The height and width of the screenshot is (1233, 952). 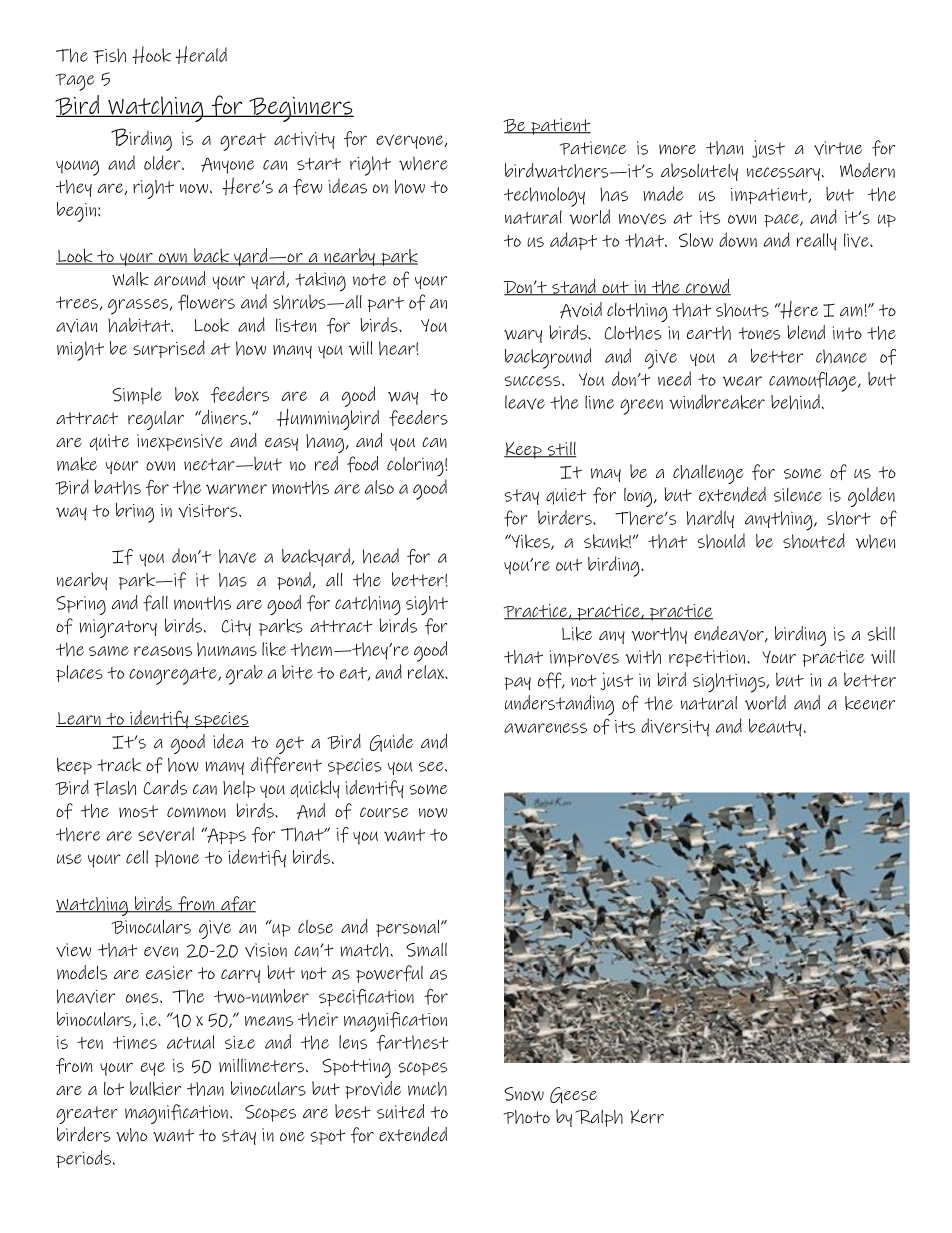 I want to click on Hook, so click(x=151, y=55).
